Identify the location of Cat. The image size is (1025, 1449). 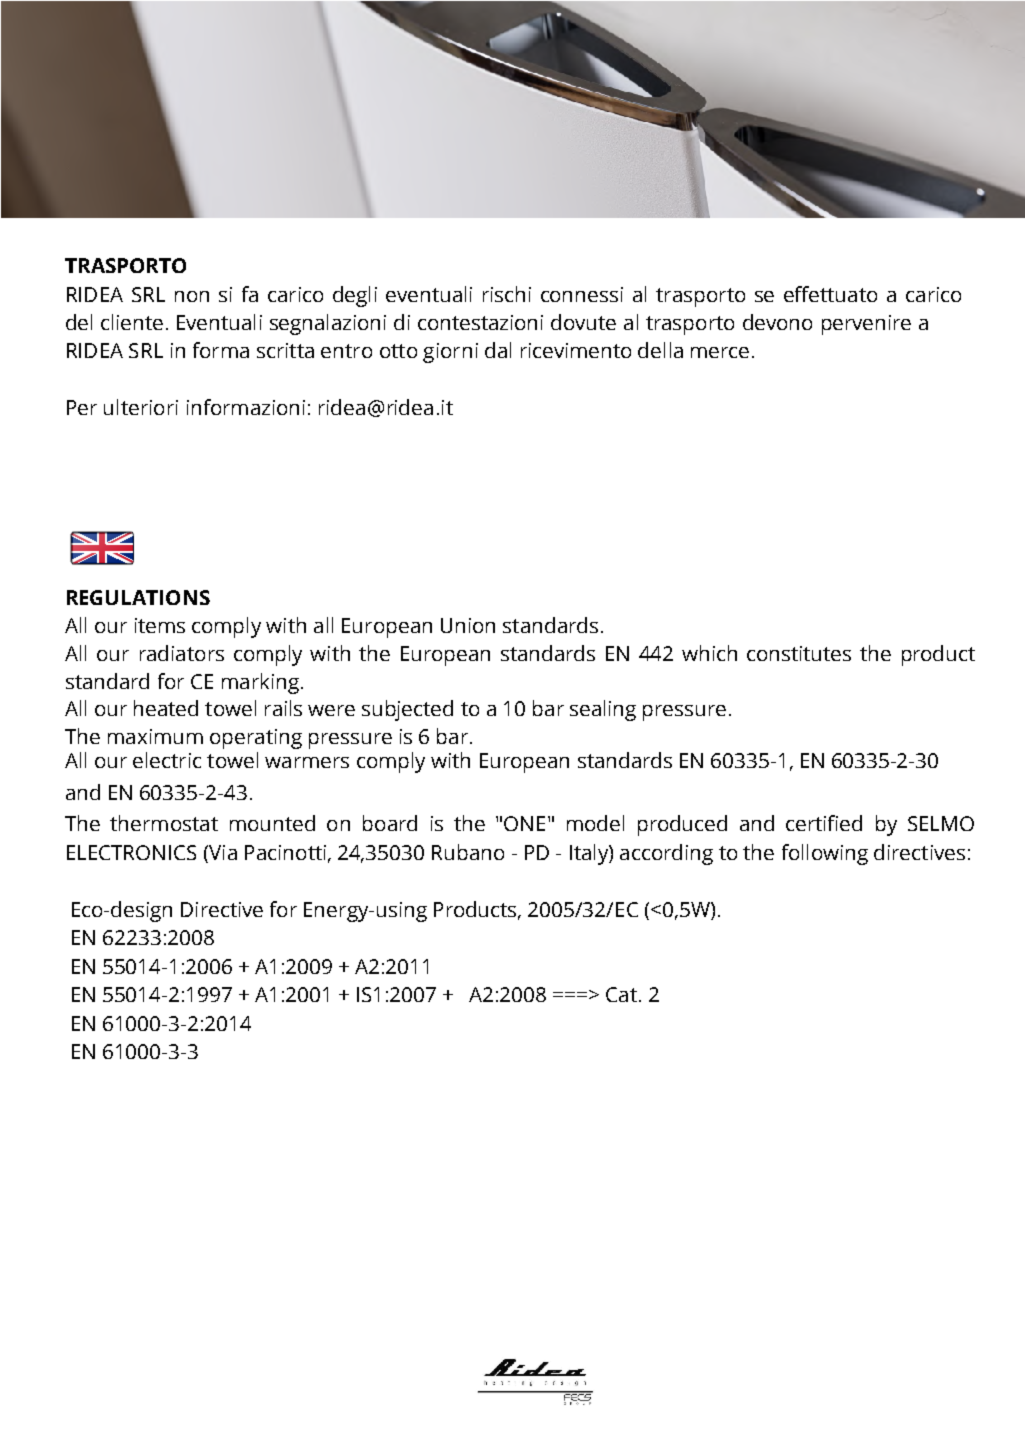
(621, 994).
